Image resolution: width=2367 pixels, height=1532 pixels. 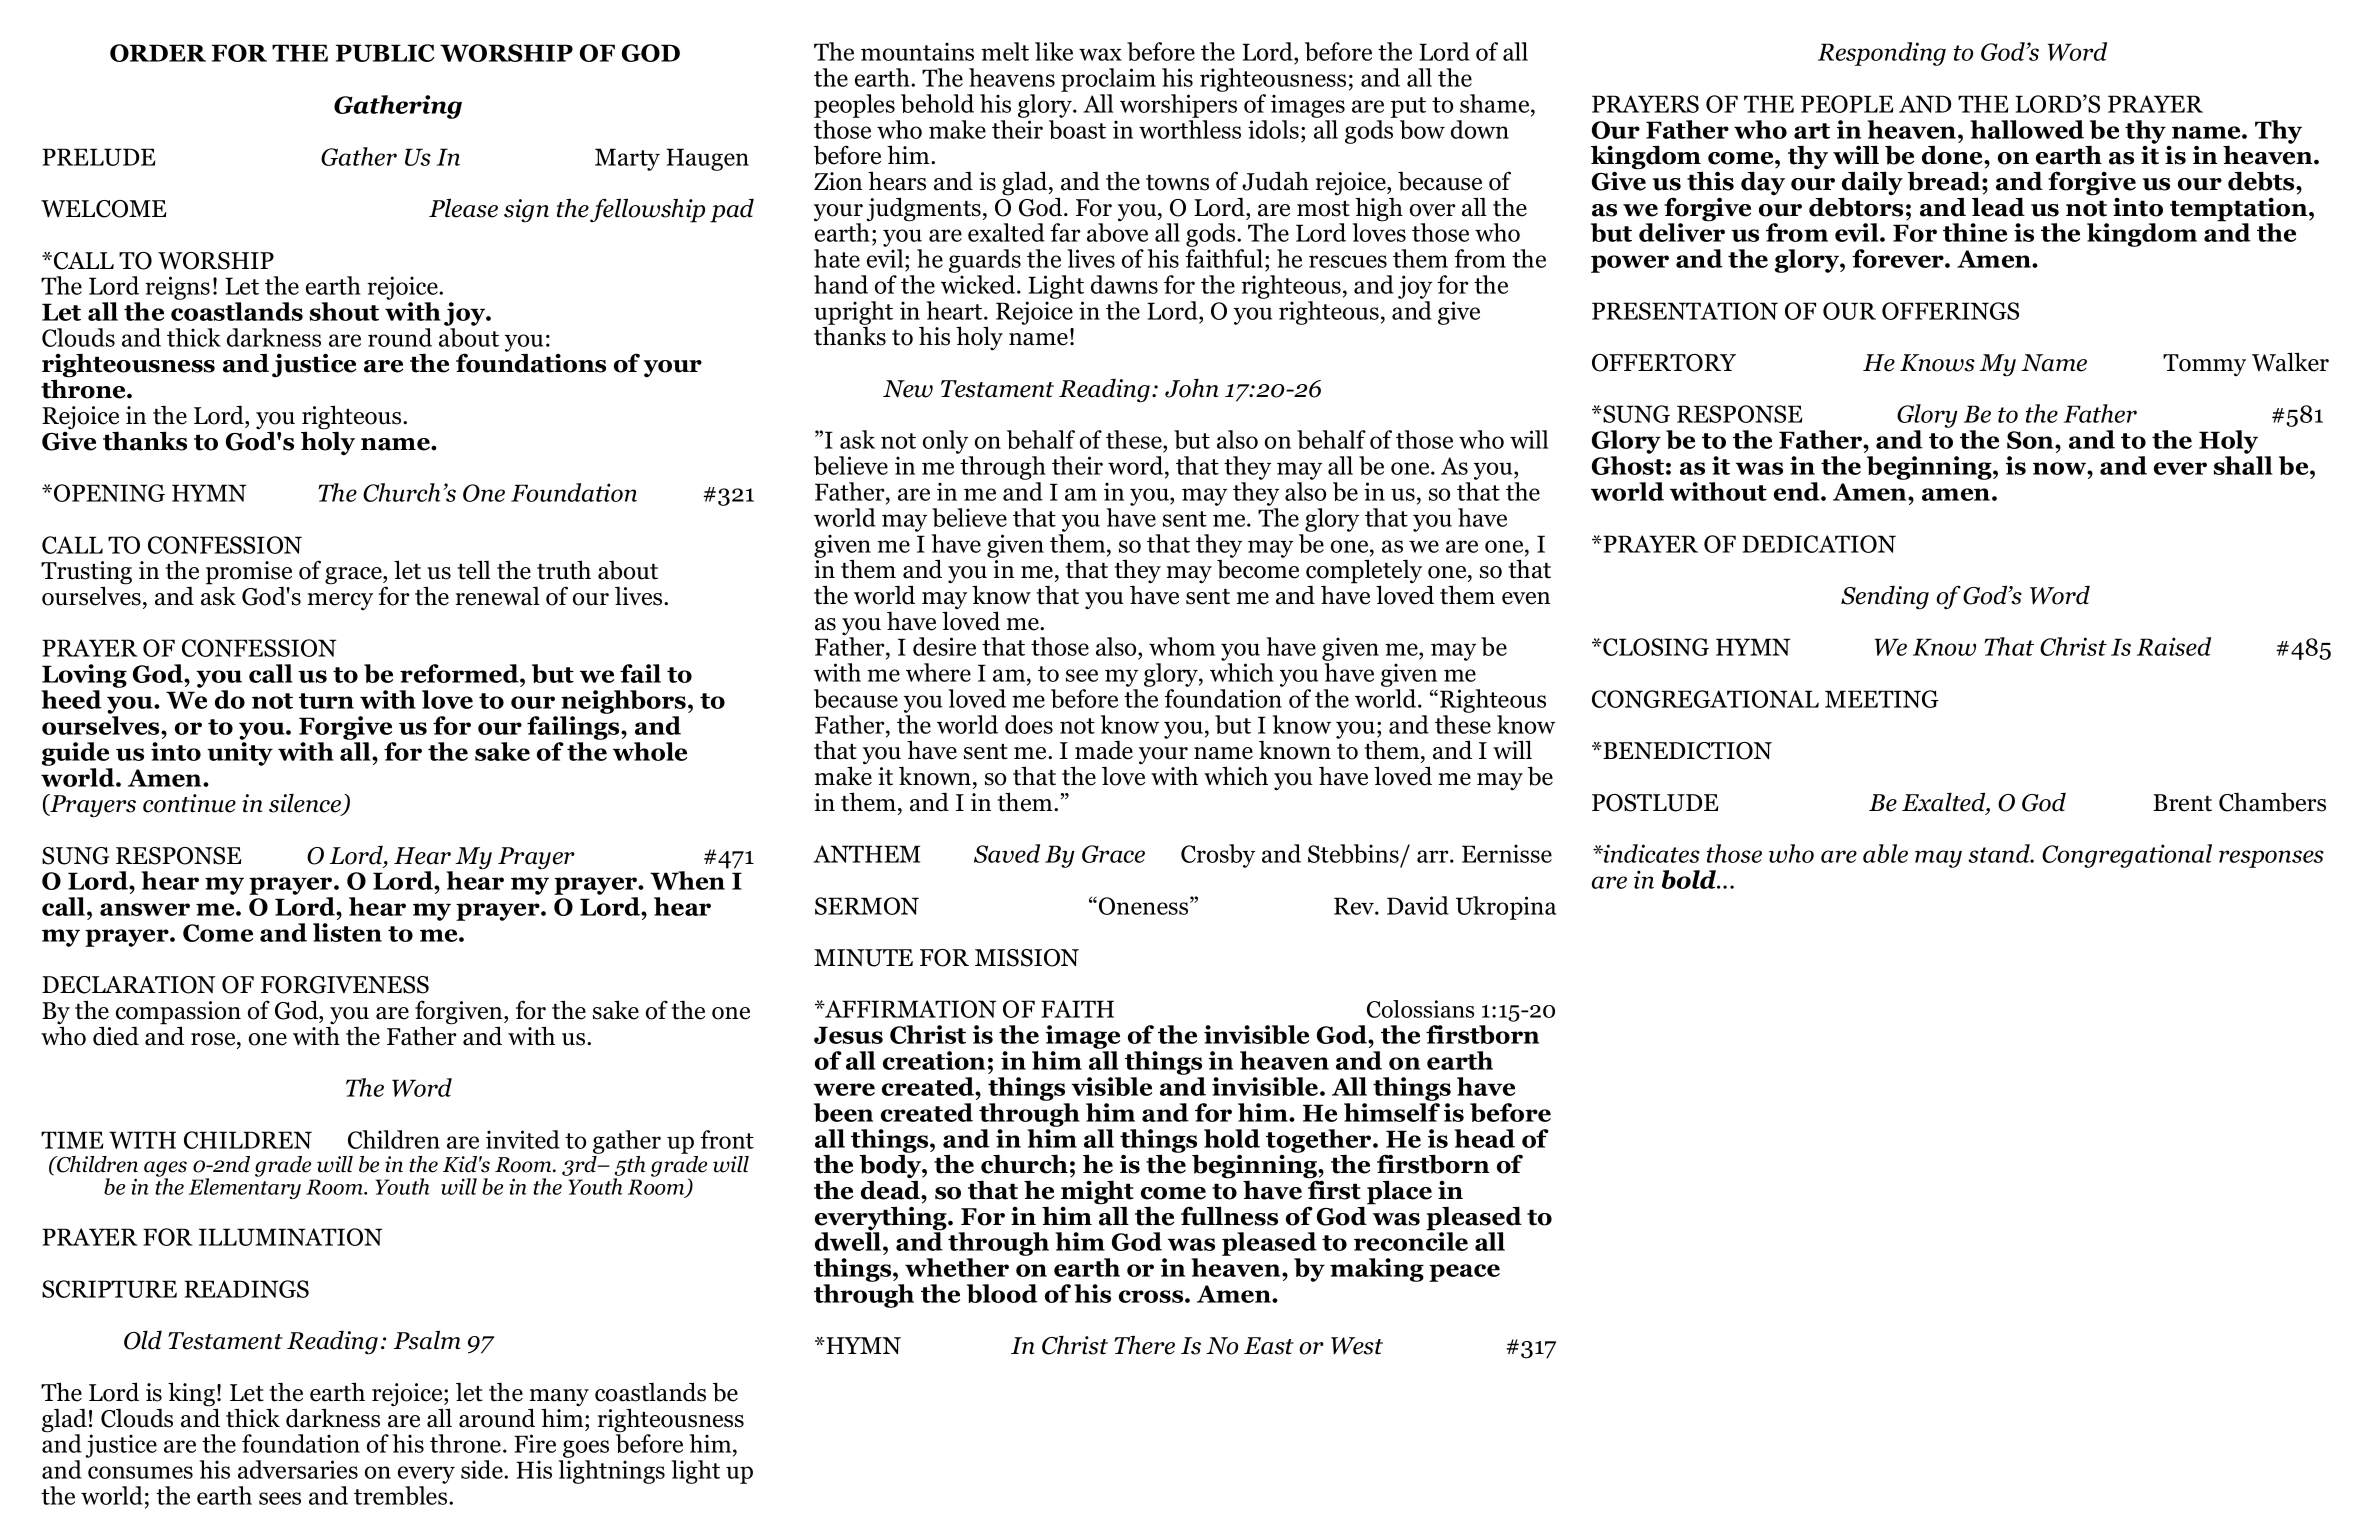 I want to click on adversaries, so click(x=298, y=1469).
